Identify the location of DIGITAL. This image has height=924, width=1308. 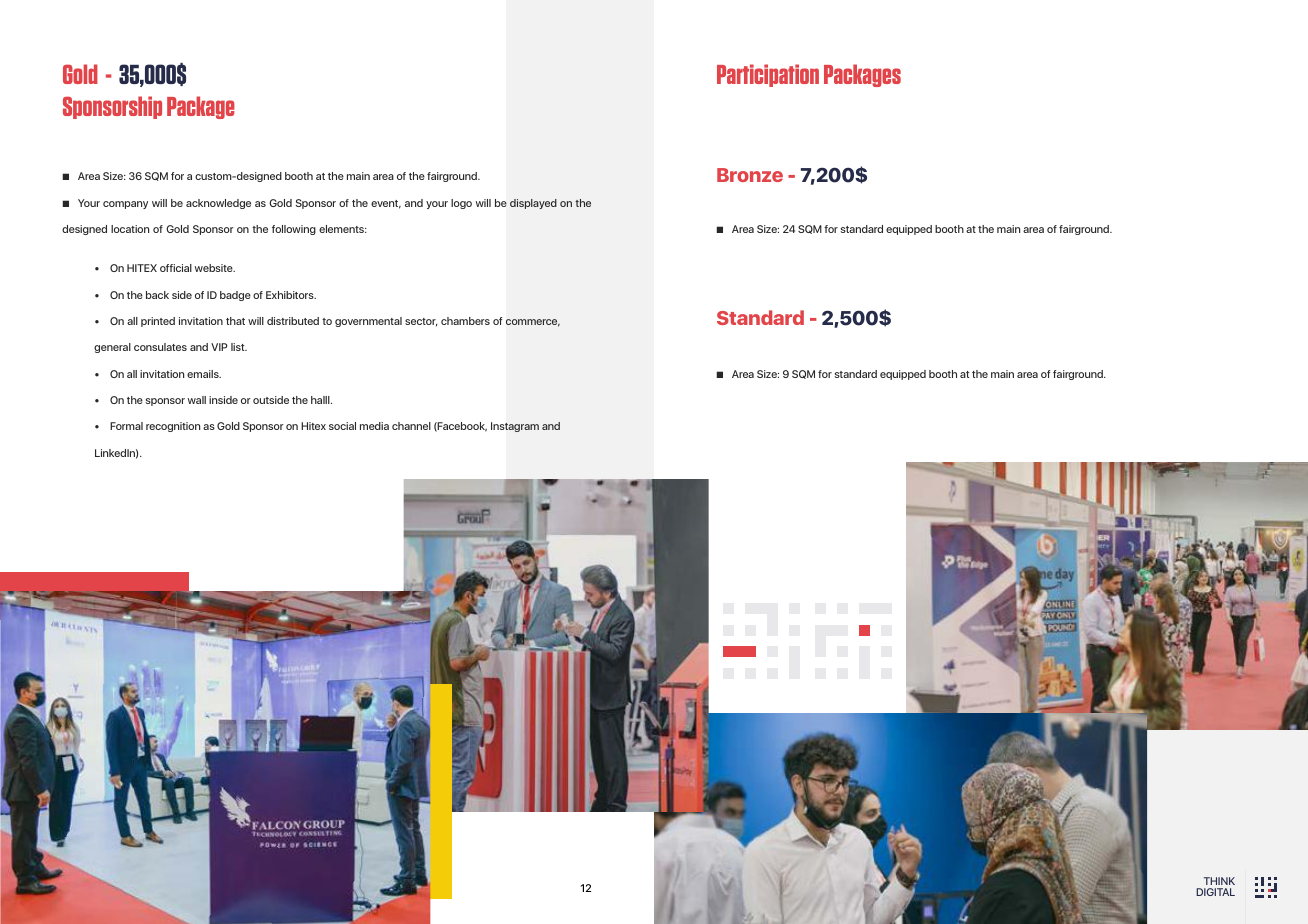
(1215, 892).
